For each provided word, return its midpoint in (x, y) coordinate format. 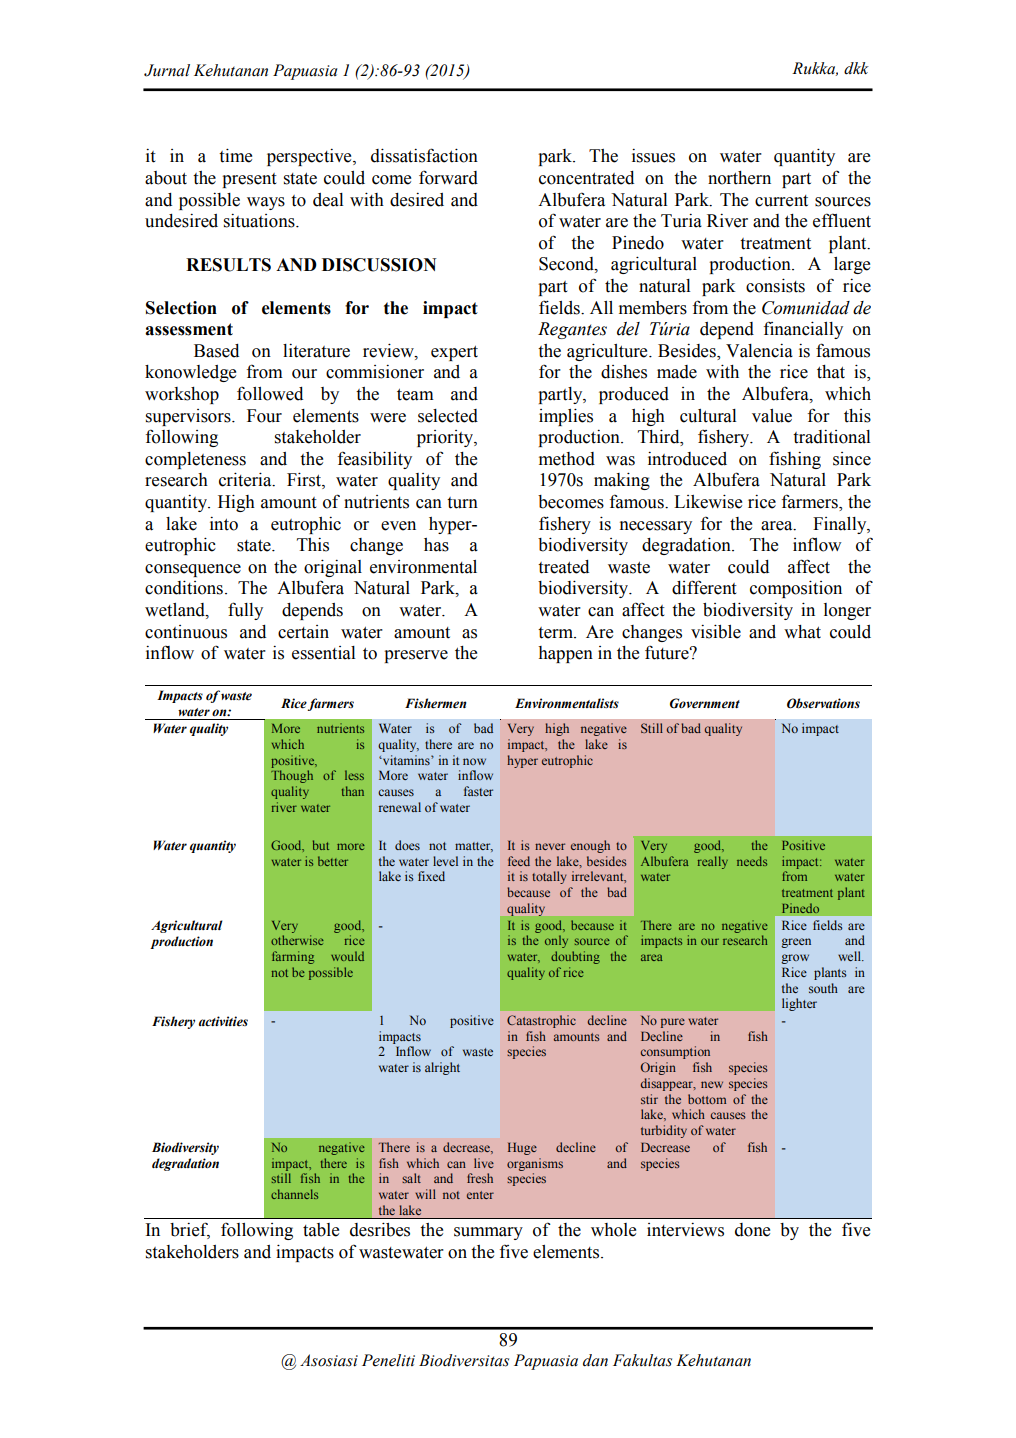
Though (292, 776)
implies (566, 417)
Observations (823, 703)
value (772, 416)
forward (448, 177)
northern (739, 178)
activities (223, 1021)
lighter (799, 1004)
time (235, 155)
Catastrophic (541, 1021)
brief (190, 1230)
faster (478, 791)
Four (264, 416)
